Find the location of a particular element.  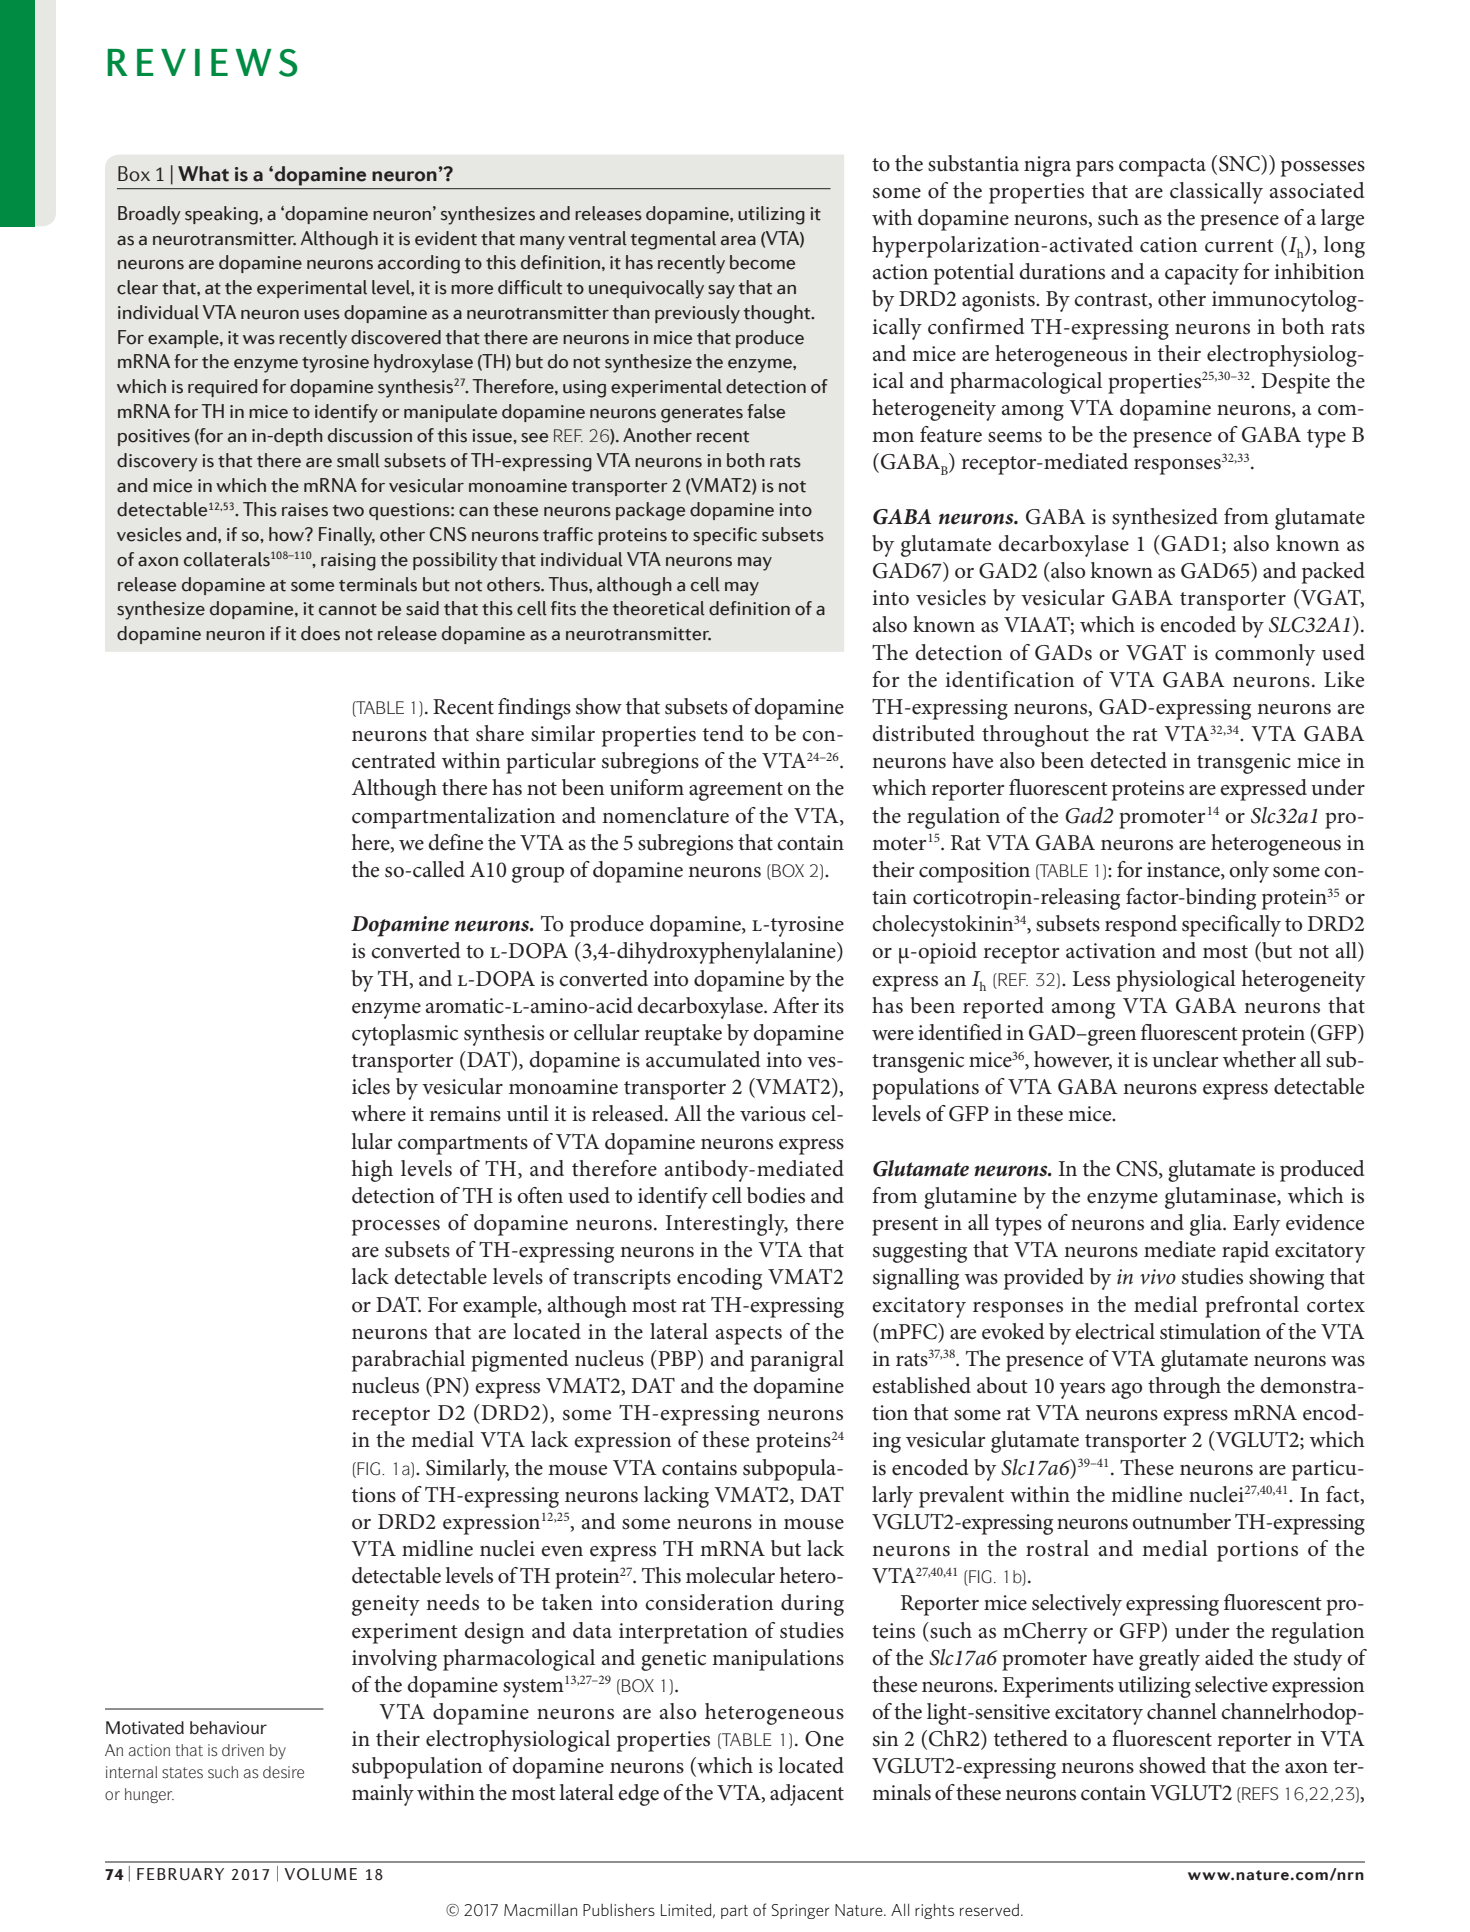

aspects is located at coordinates (749, 1335).
